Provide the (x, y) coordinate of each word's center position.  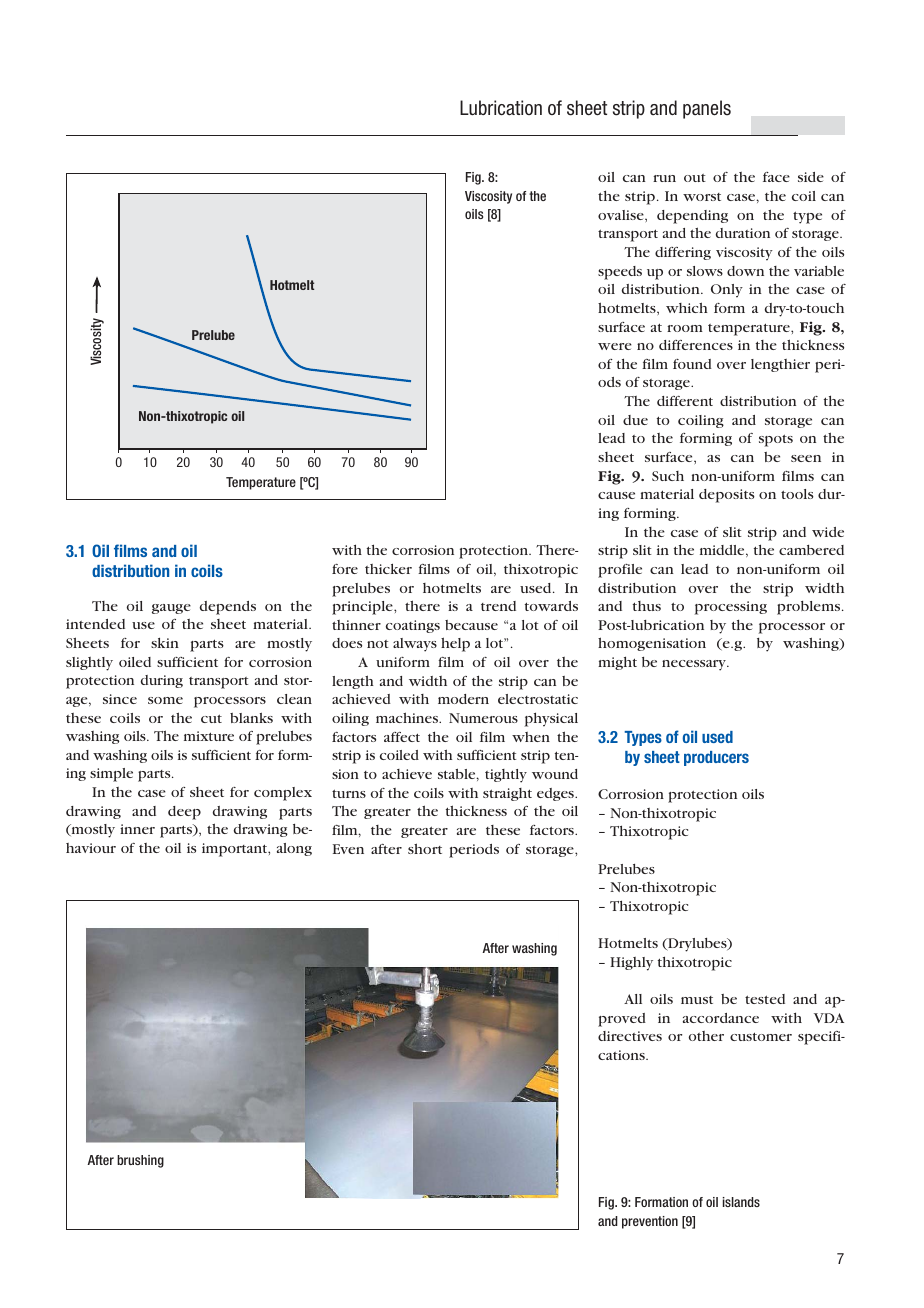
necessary (695, 665)
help (455, 644)
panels (707, 109)
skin (165, 643)
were (615, 346)
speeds (620, 273)
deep (184, 813)
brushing (140, 1161)
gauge (171, 609)
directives (630, 1036)
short (425, 848)
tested (765, 999)
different (685, 401)
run (664, 178)
